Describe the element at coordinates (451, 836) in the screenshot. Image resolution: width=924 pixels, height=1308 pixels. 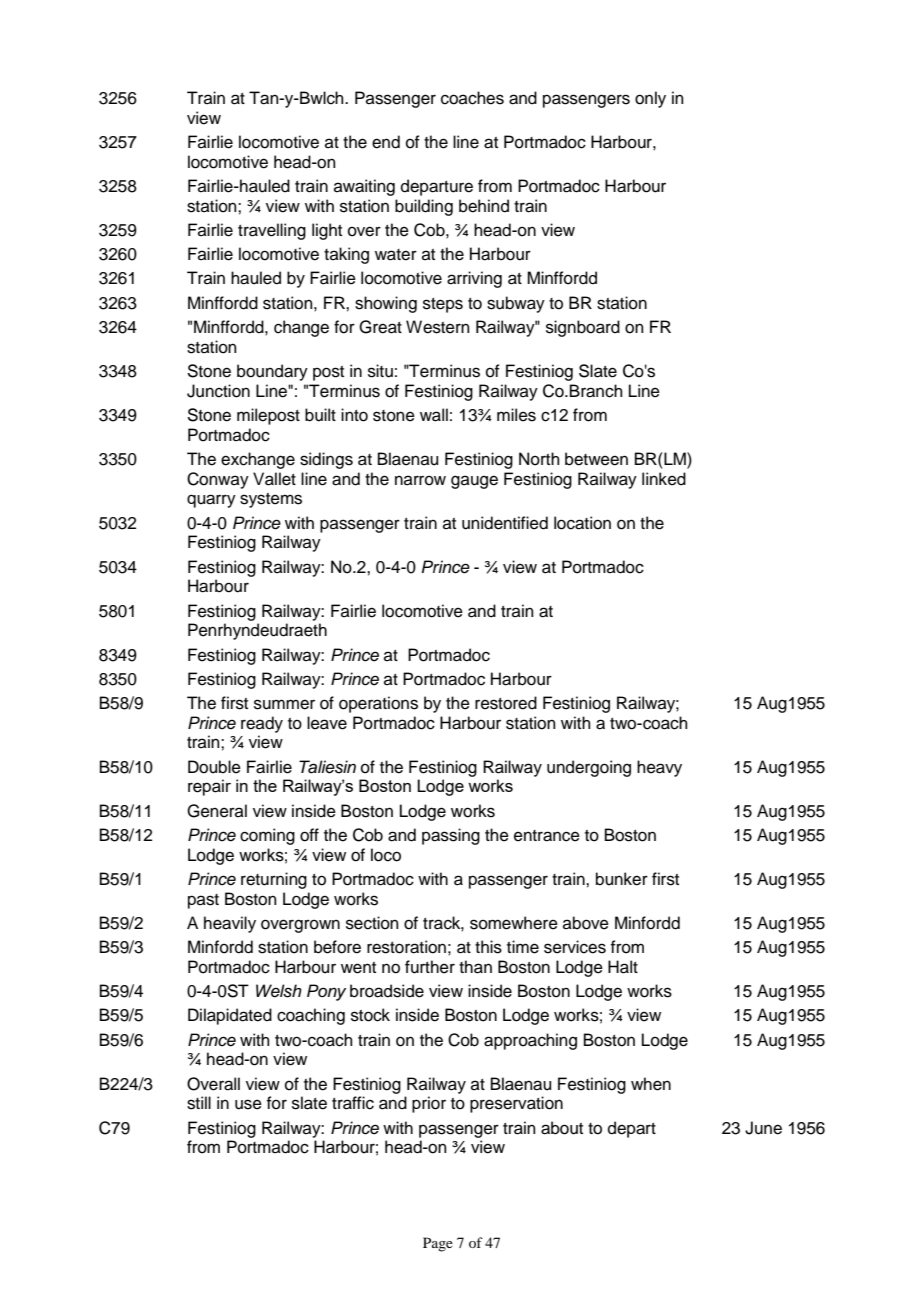
I see `passing` at that location.
